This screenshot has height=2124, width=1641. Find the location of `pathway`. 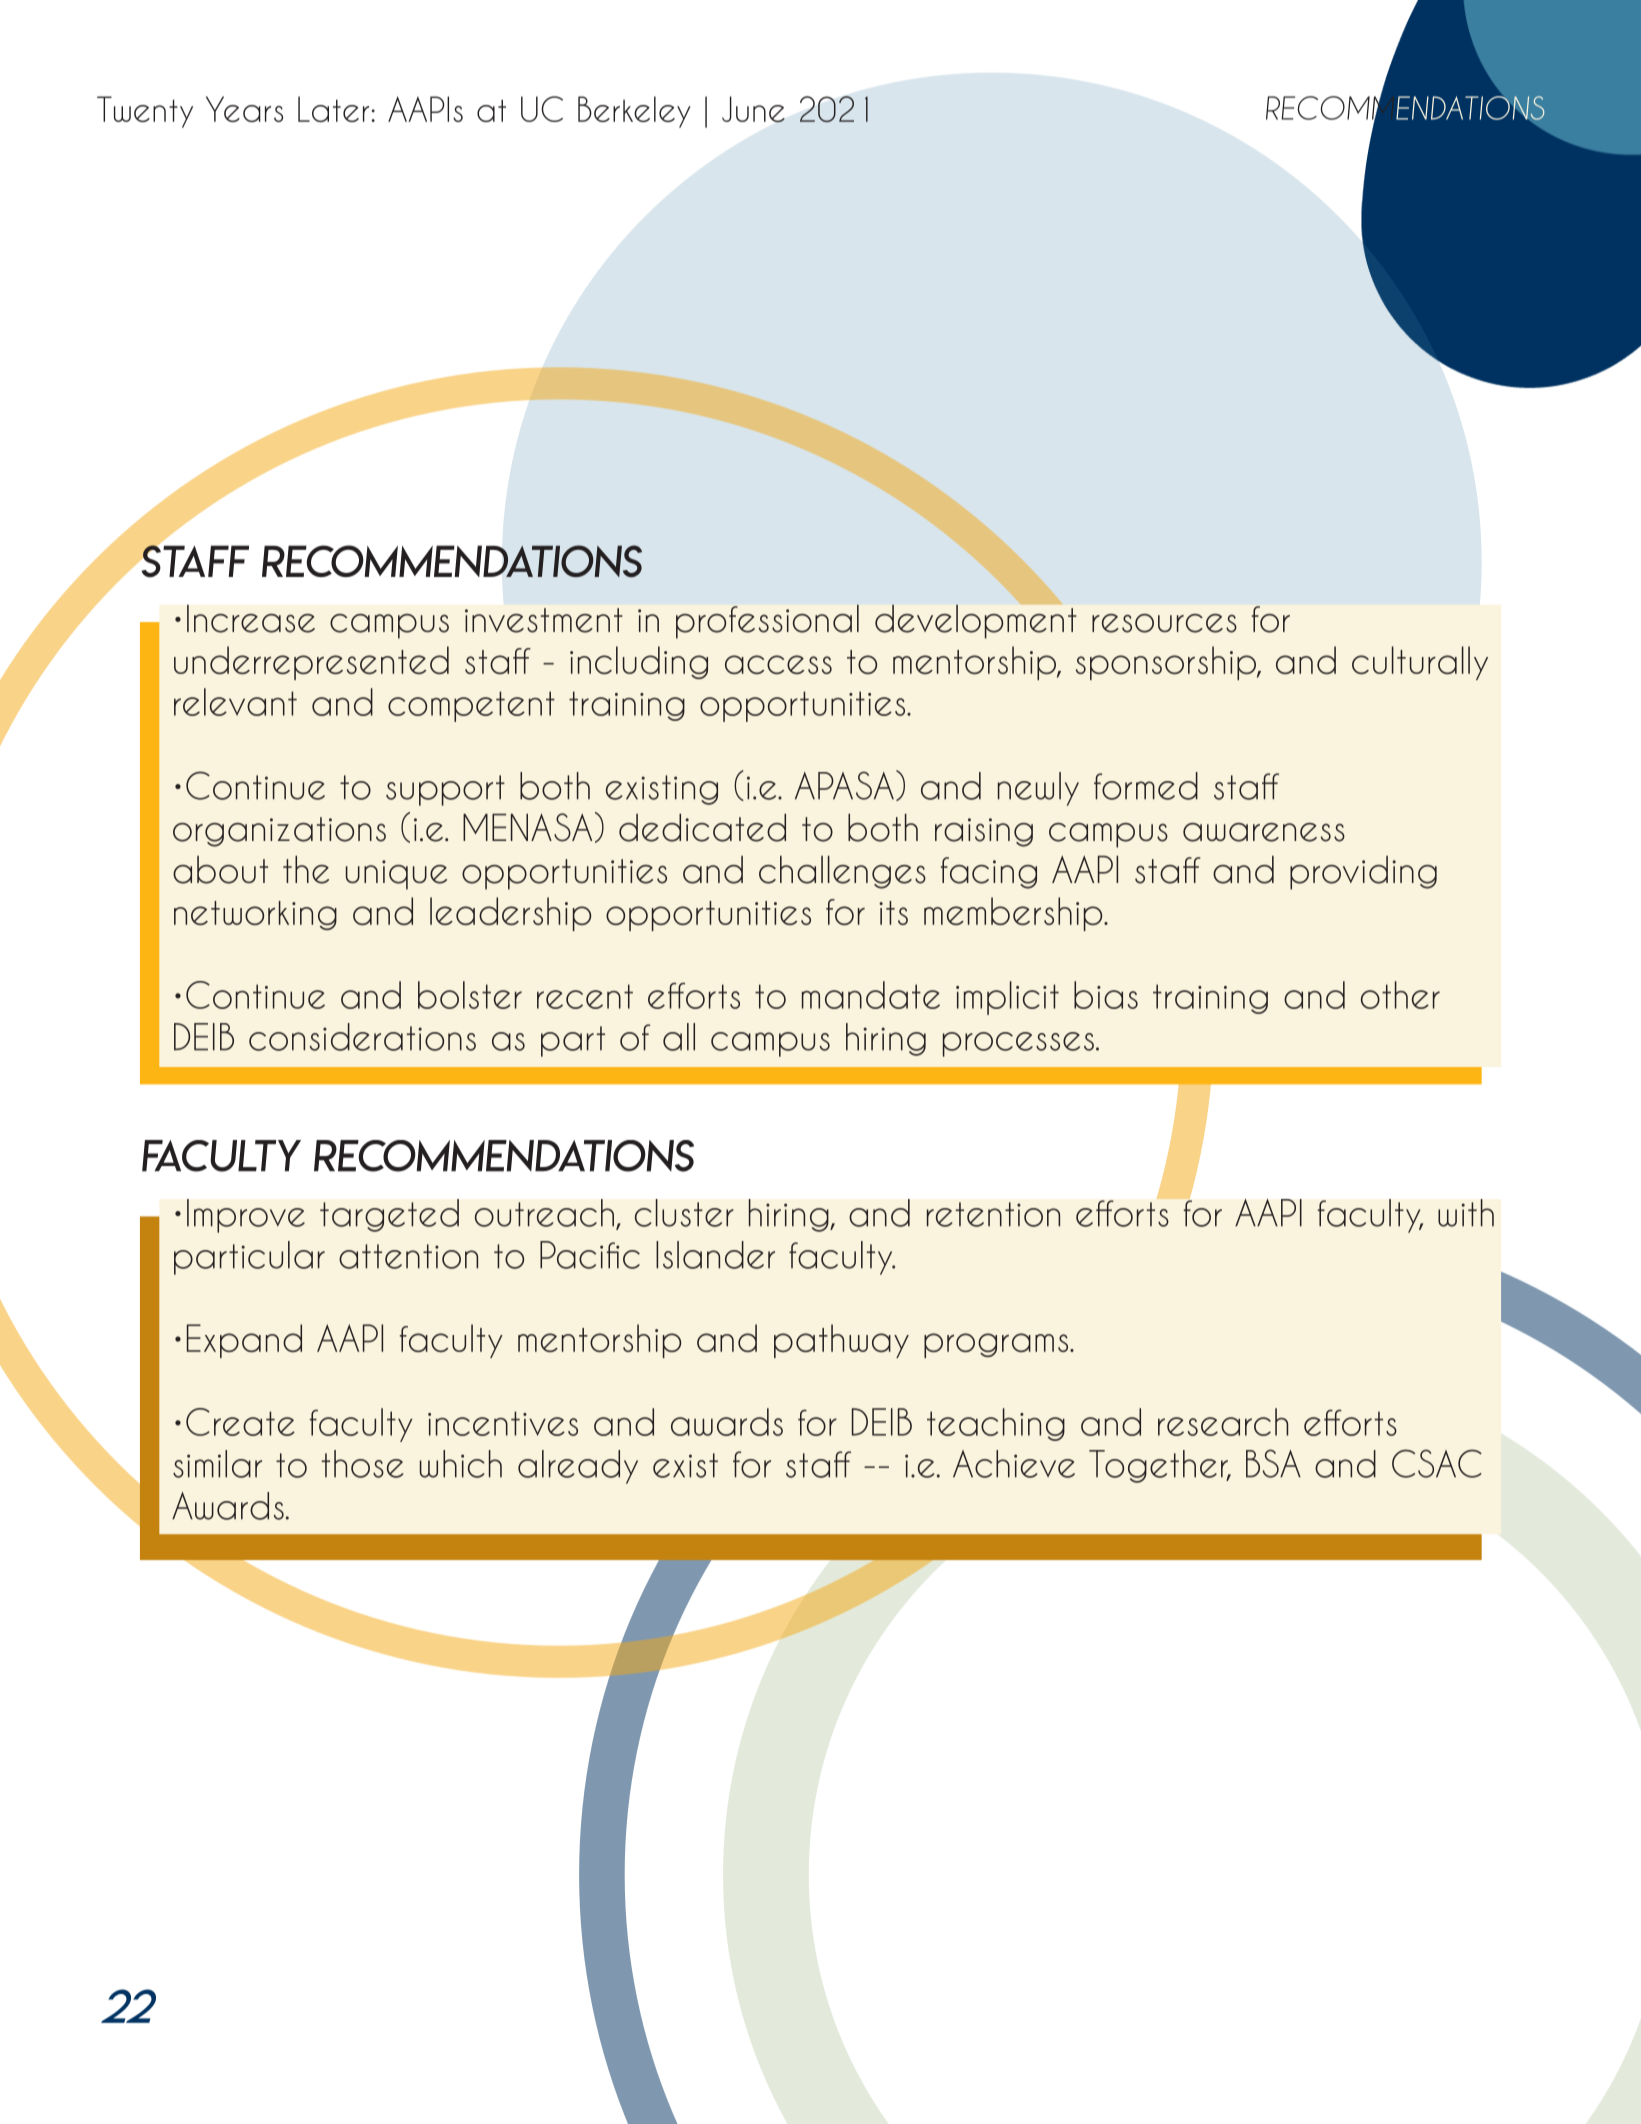

pathway is located at coordinates (841, 1341).
